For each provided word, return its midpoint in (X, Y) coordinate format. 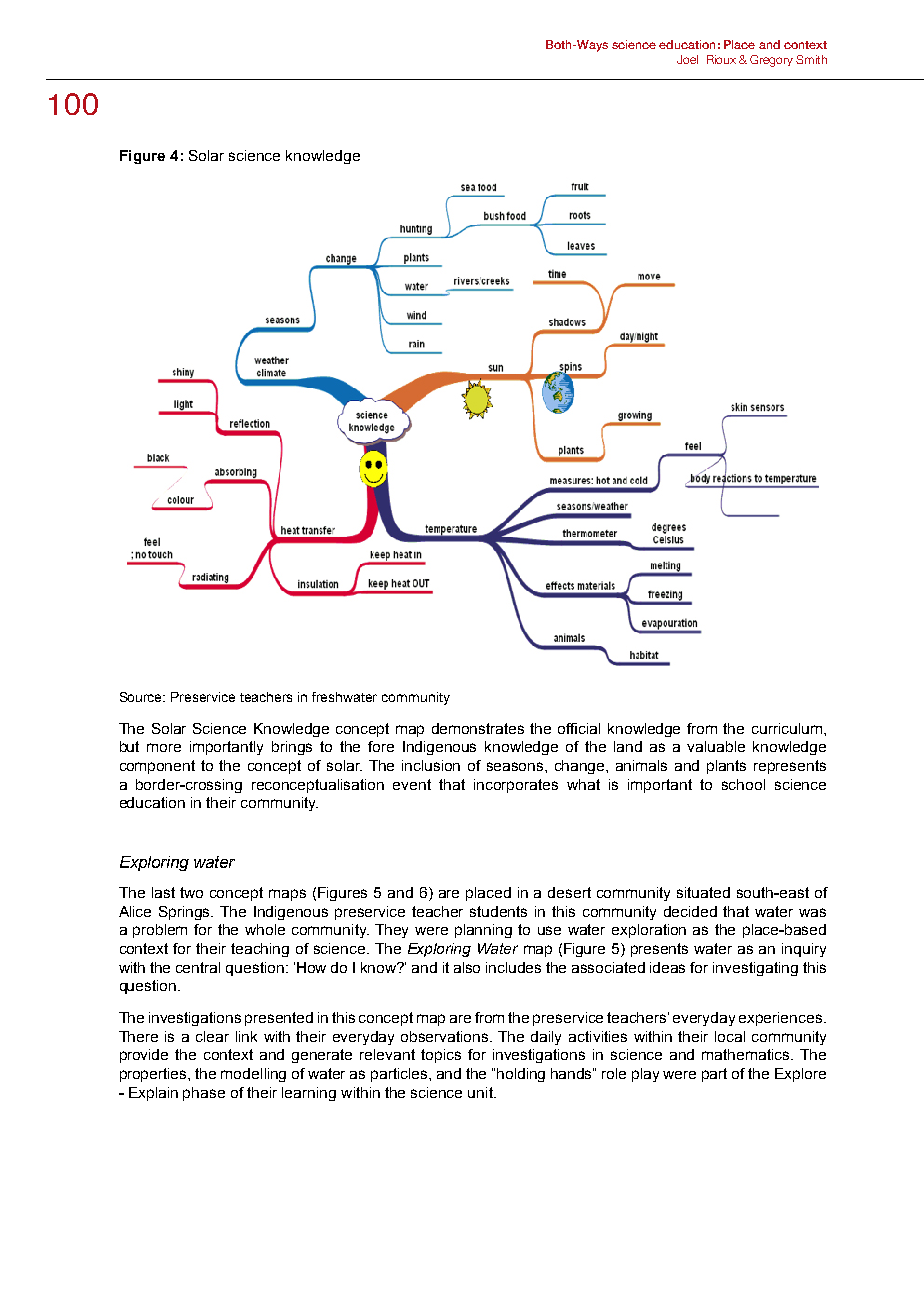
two (191, 892)
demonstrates (478, 728)
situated (703, 892)
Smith (811, 59)
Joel (687, 59)
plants (726, 767)
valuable (716, 746)
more (164, 747)
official (579, 728)
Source (142, 697)
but (129, 746)
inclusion (431, 765)
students (498, 911)
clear (212, 1036)
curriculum (787, 728)
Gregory (771, 61)
